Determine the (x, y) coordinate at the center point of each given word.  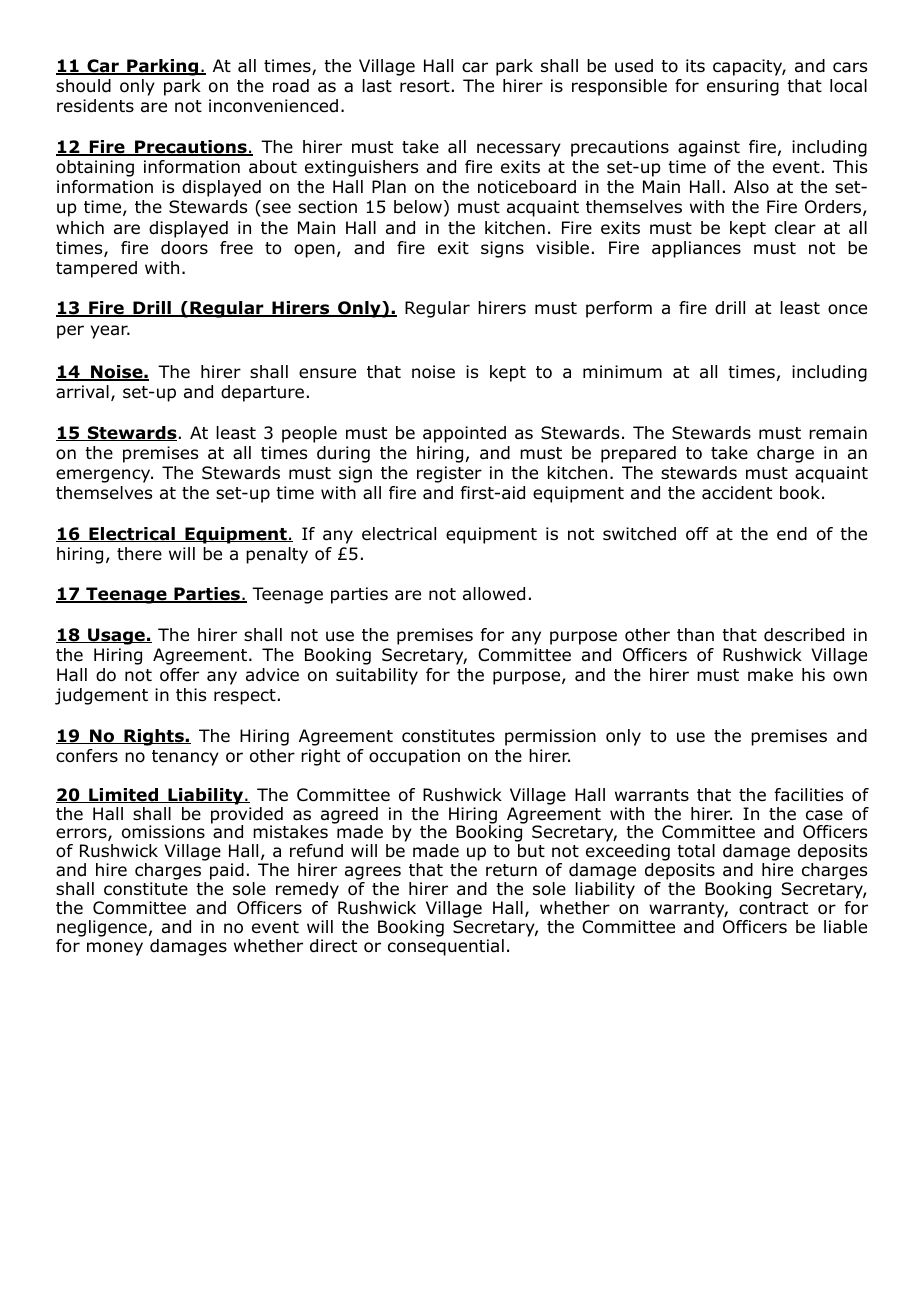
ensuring (743, 87)
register (449, 474)
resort (425, 86)
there (139, 554)
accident (737, 493)
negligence (102, 928)
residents (95, 106)
